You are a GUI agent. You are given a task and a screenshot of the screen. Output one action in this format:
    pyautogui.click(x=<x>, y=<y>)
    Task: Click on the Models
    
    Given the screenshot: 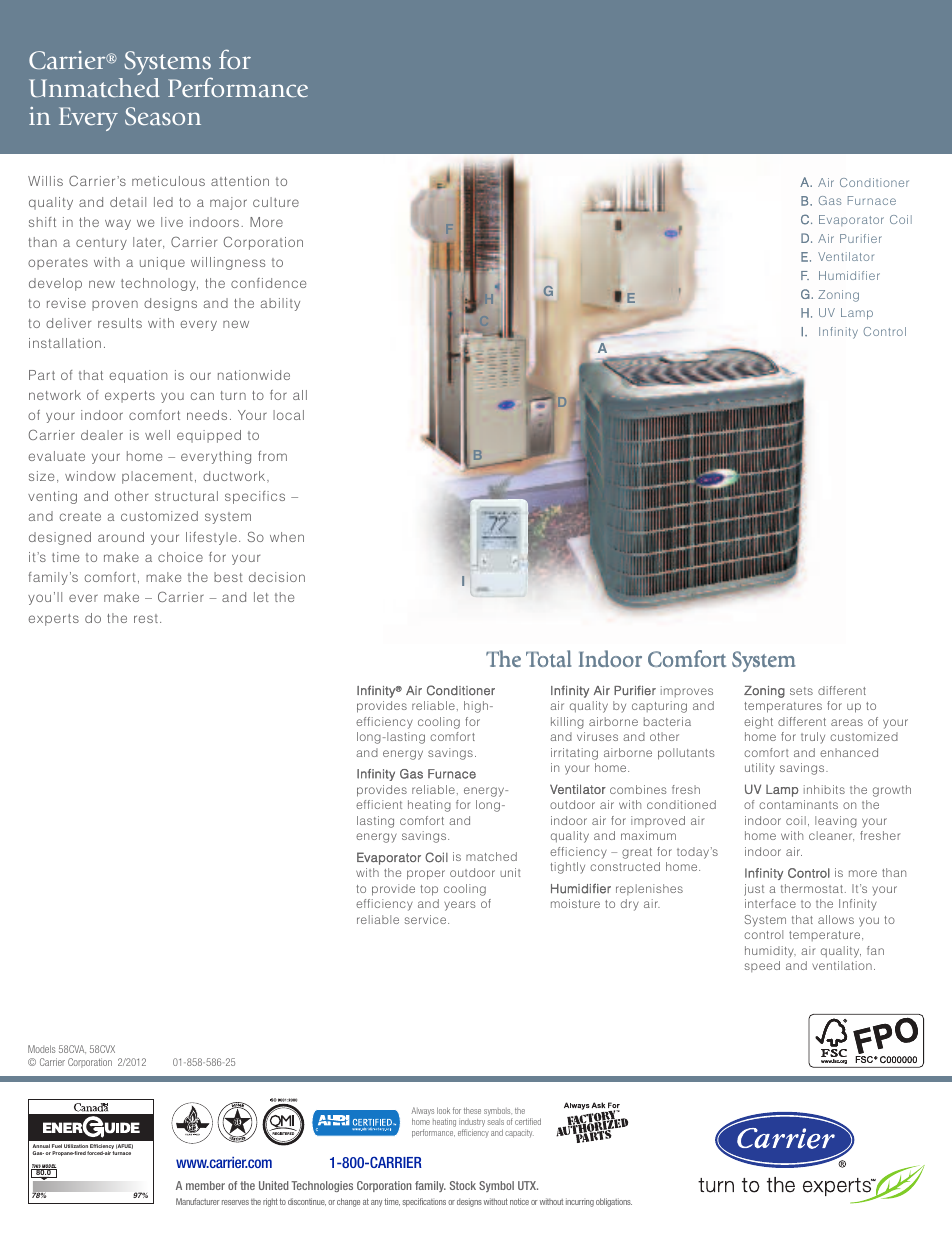 What is the action you would take?
    pyautogui.click(x=41, y=1049)
